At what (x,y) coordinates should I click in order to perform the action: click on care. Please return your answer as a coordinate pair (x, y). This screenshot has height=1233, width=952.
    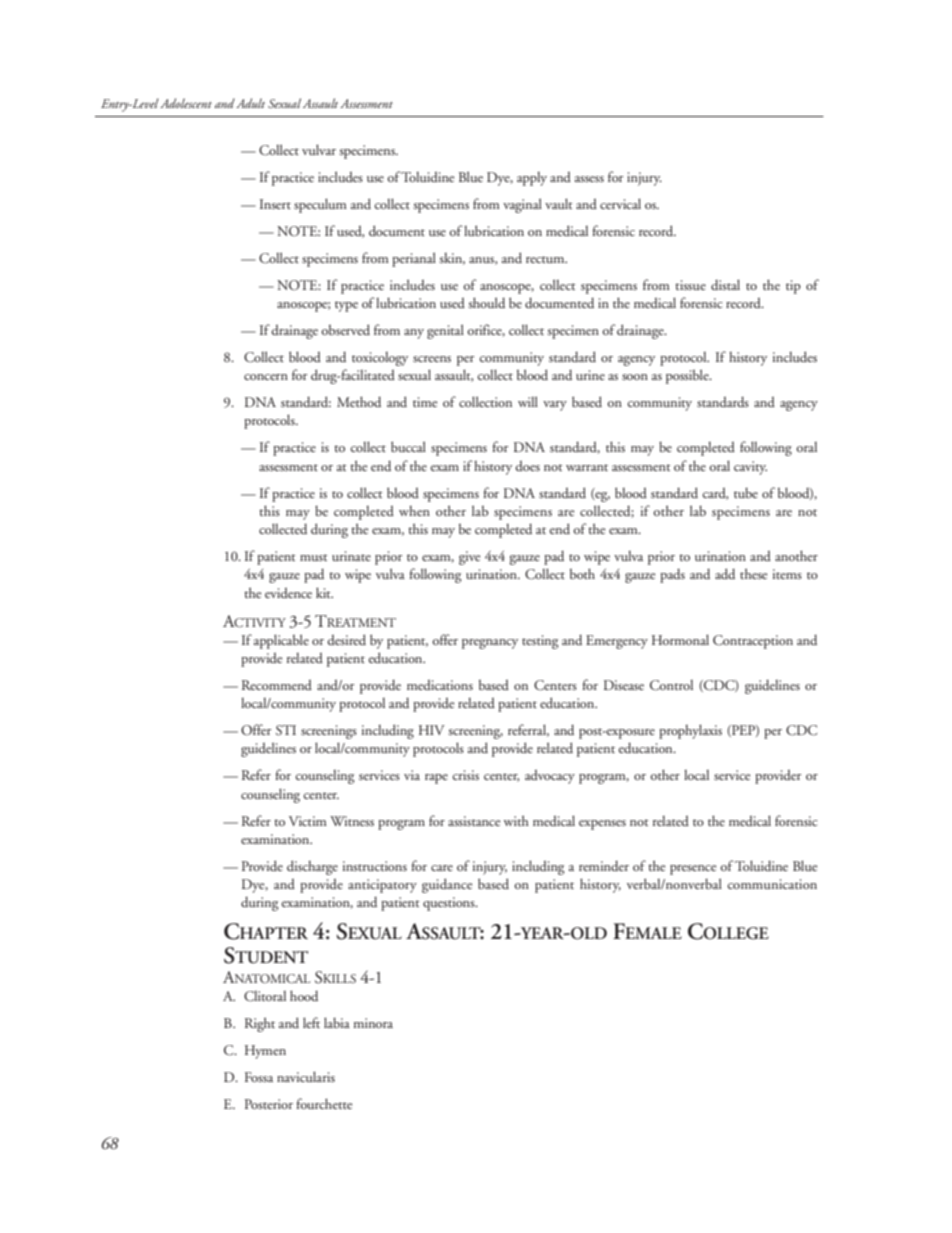
    Looking at the image, I should click on (442, 868).
